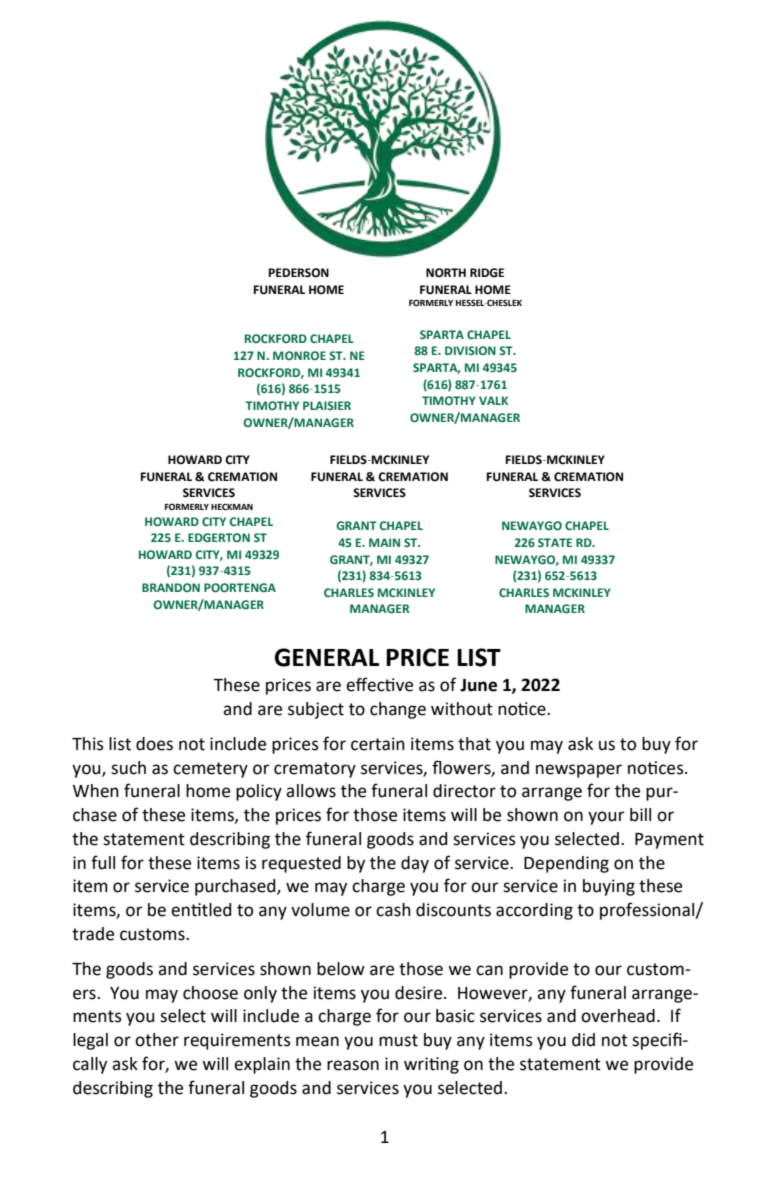  What do you see at coordinates (470, 350) in the screenshot?
I see `DIVISION` at bounding box center [470, 350].
